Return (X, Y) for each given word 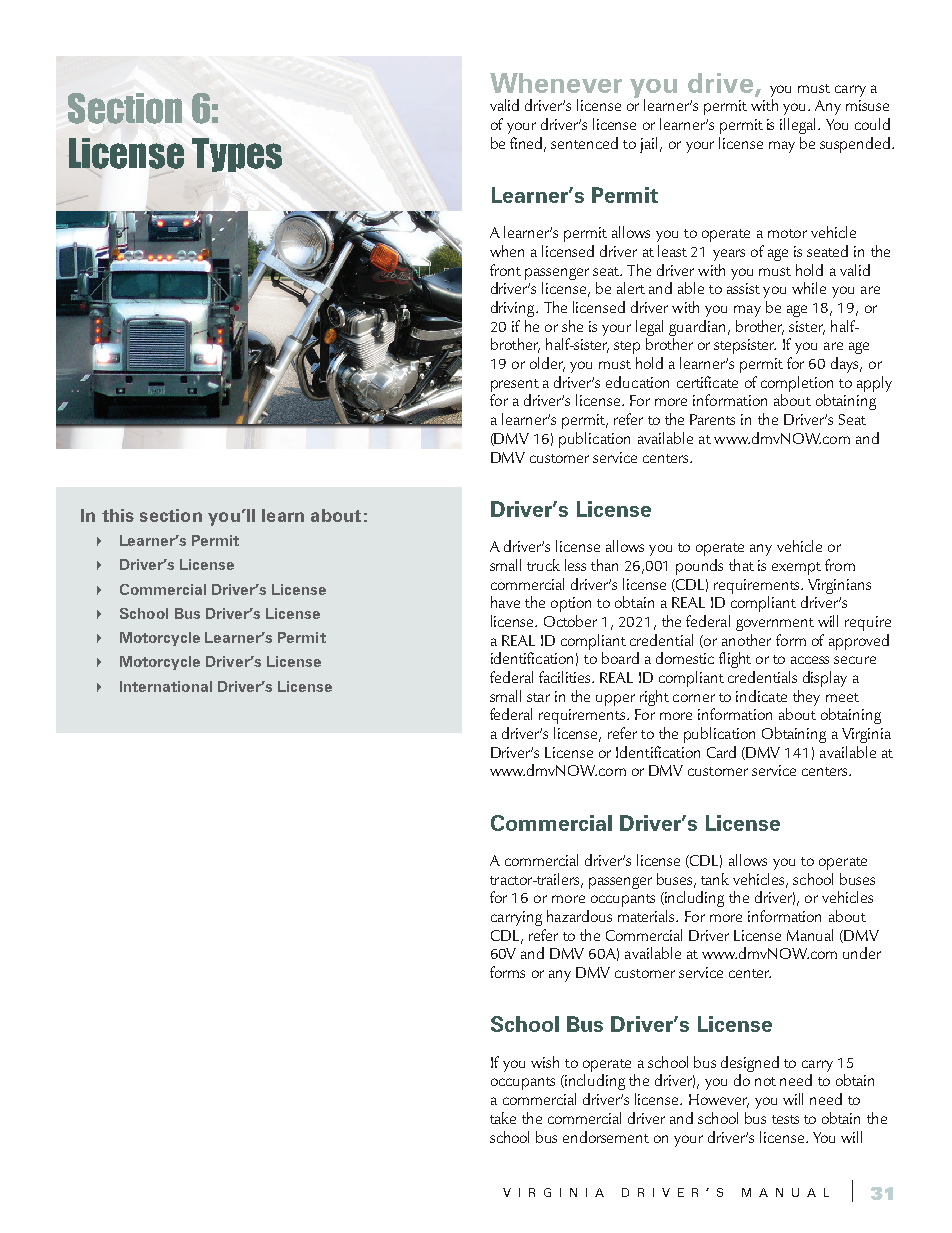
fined (527, 144)
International (166, 686)
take (503, 1118)
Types (237, 155)
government (775, 624)
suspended (855, 145)
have (505, 602)
